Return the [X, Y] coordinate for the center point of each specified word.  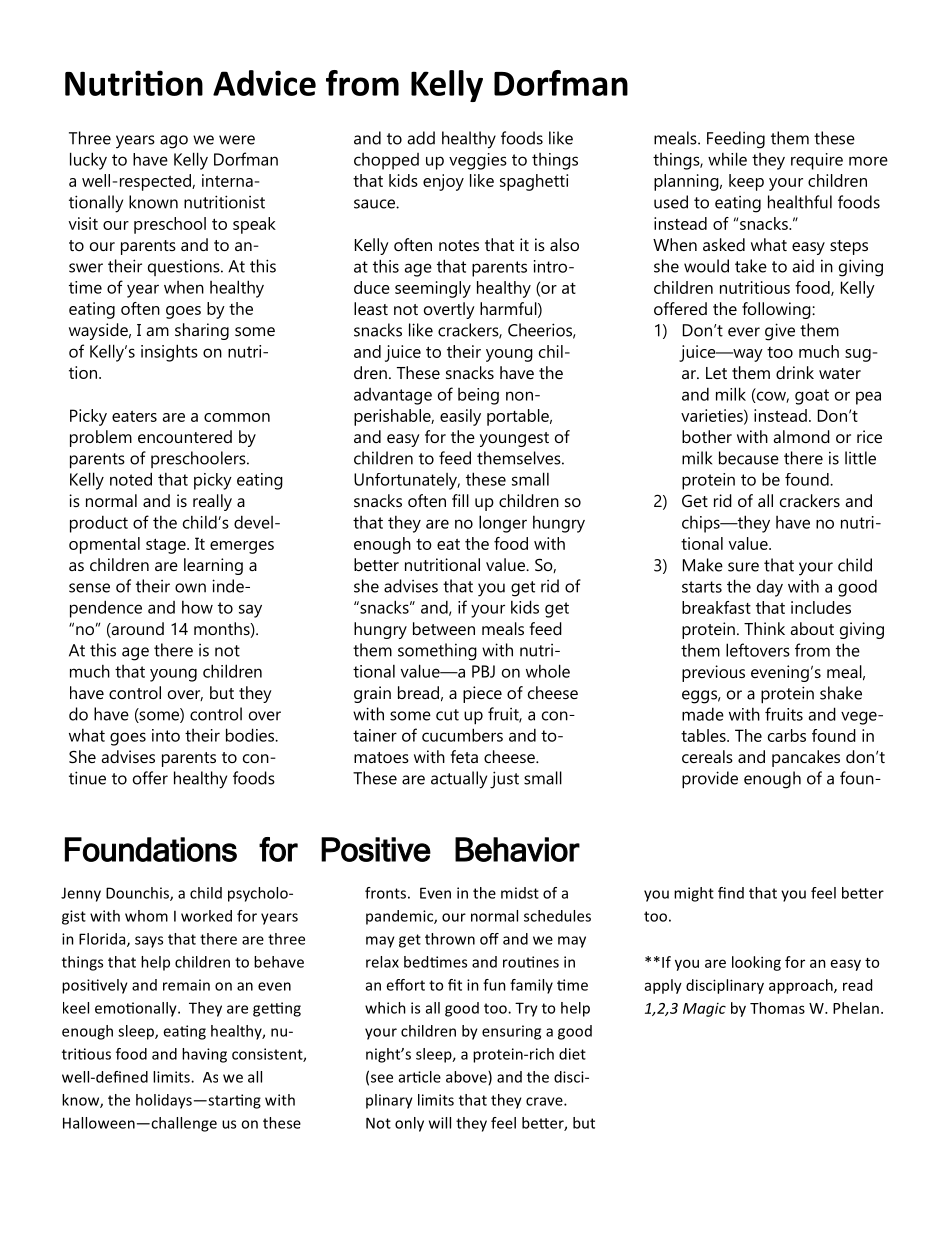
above [467, 1078]
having [204, 1055]
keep [746, 182]
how [197, 607]
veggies [478, 161]
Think [764, 628]
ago [174, 142]
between [444, 628]
